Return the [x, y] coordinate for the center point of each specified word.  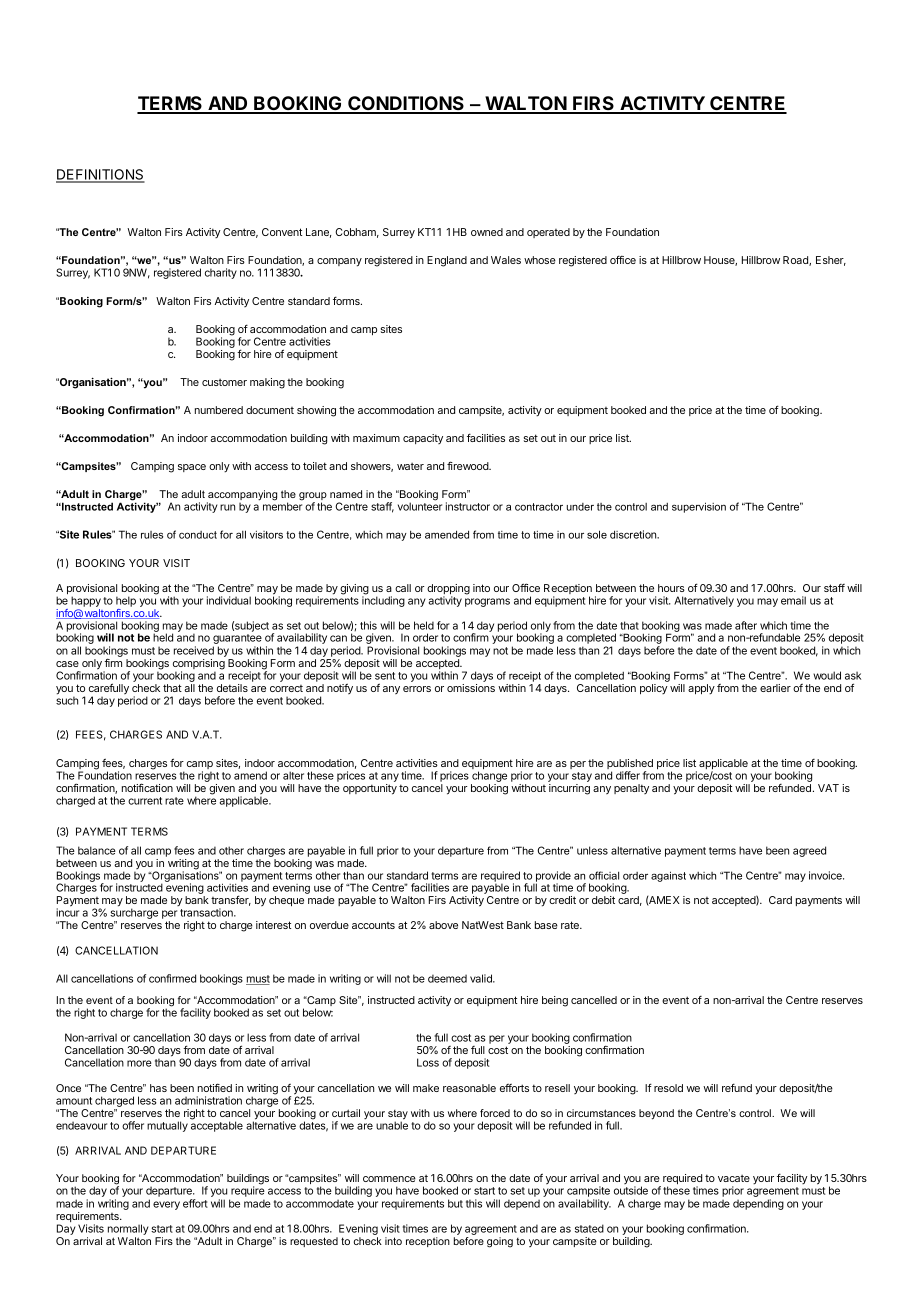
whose [540, 260]
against [668, 876]
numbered [219, 410]
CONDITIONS [406, 104]
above [443, 925]
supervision [699, 507]
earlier [775, 688]
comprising [199, 665]
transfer [231, 900]
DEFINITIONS [100, 176]
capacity [423, 439]
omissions [471, 688]
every [166, 1205]
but [455, 1203]
